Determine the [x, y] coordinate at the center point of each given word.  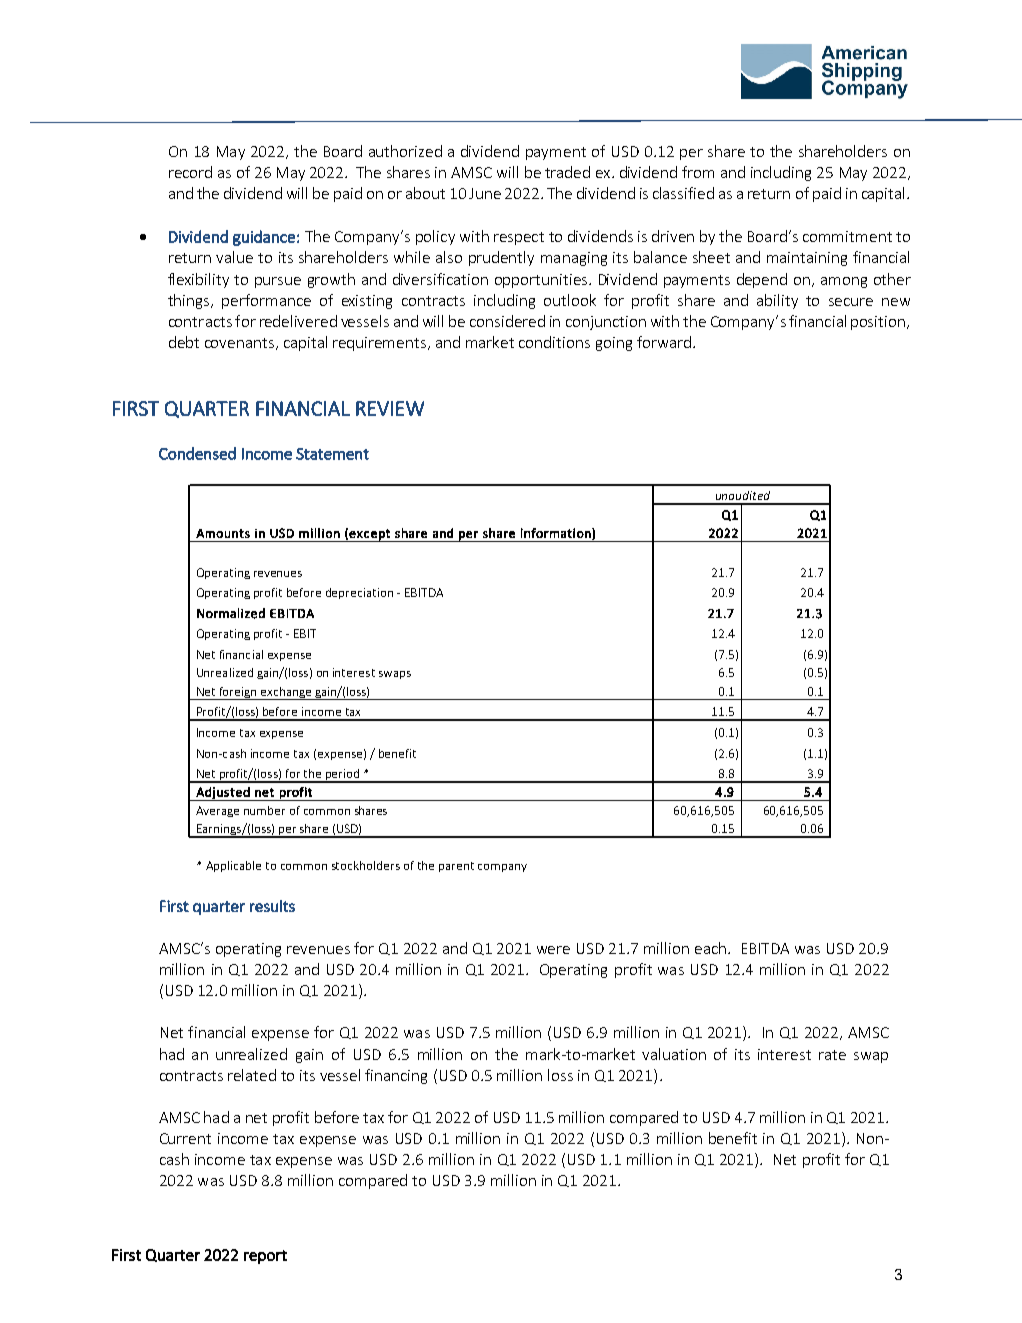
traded [567, 172]
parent [456, 867]
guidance [264, 238]
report [265, 1257]
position [879, 323]
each [710, 948]
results [272, 906]
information [557, 534]
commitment [847, 236]
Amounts [223, 533]
